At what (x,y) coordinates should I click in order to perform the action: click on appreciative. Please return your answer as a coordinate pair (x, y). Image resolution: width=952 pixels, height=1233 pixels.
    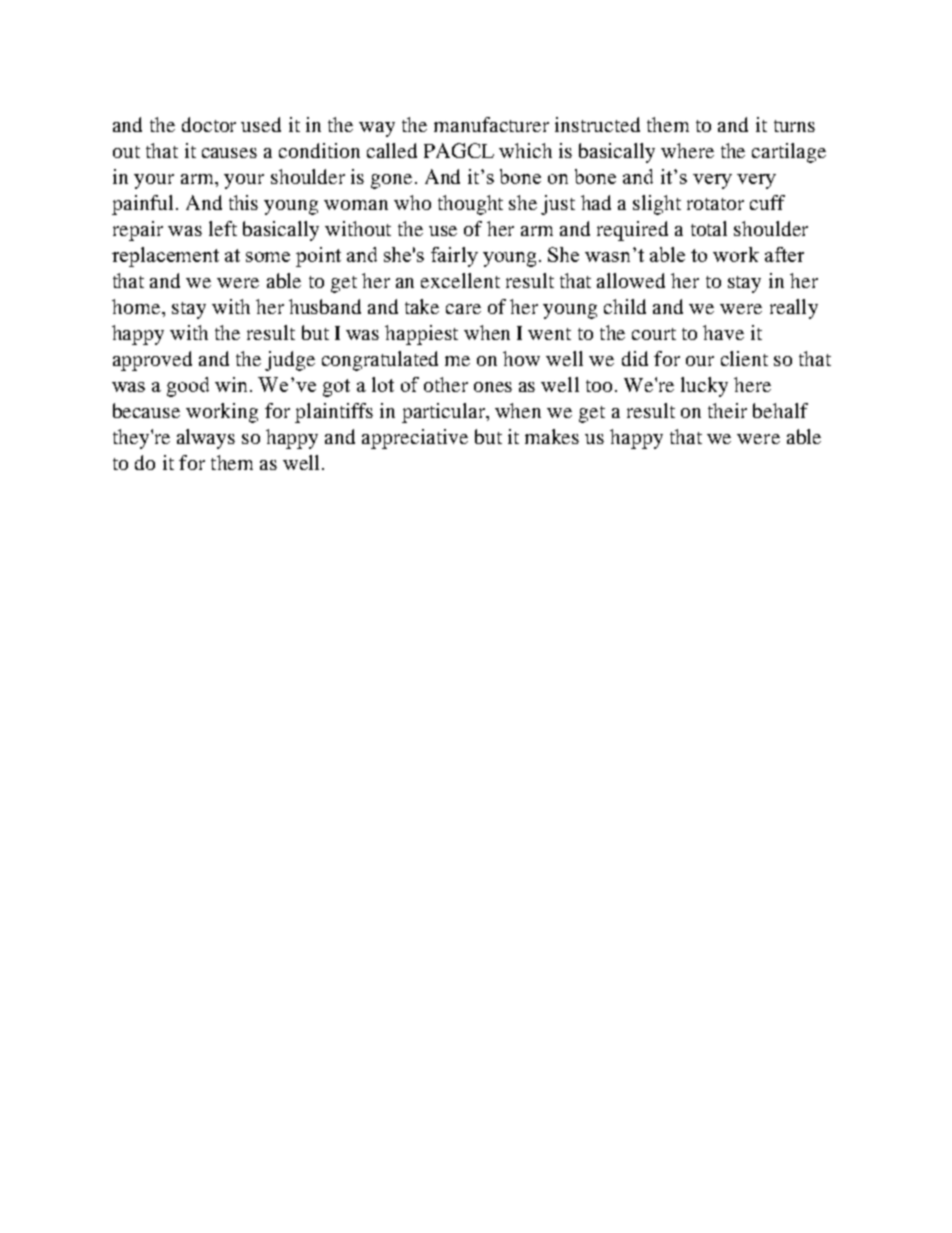
    Looking at the image, I should click on (415, 439).
